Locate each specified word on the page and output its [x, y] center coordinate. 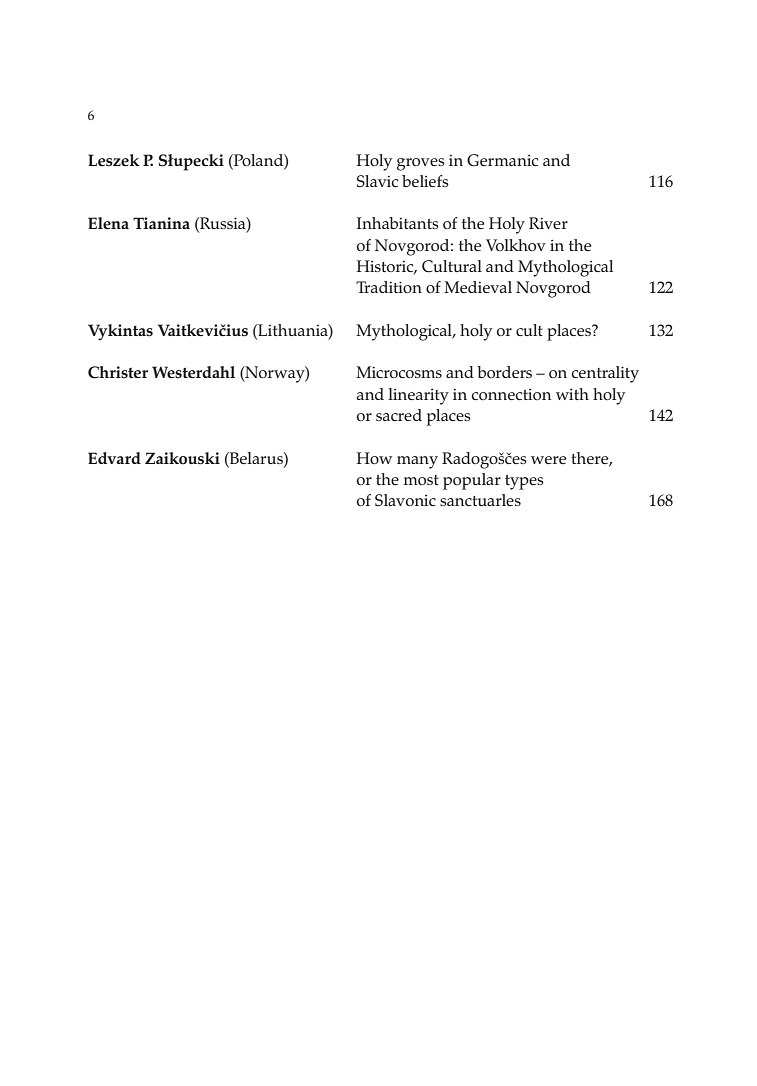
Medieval [478, 287]
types [524, 482]
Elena [108, 223]
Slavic [377, 181]
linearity [418, 396]
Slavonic [405, 500]
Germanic [502, 160]
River [548, 223]
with [572, 394]
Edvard [114, 458]
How [374, 458]
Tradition [389, 287]
